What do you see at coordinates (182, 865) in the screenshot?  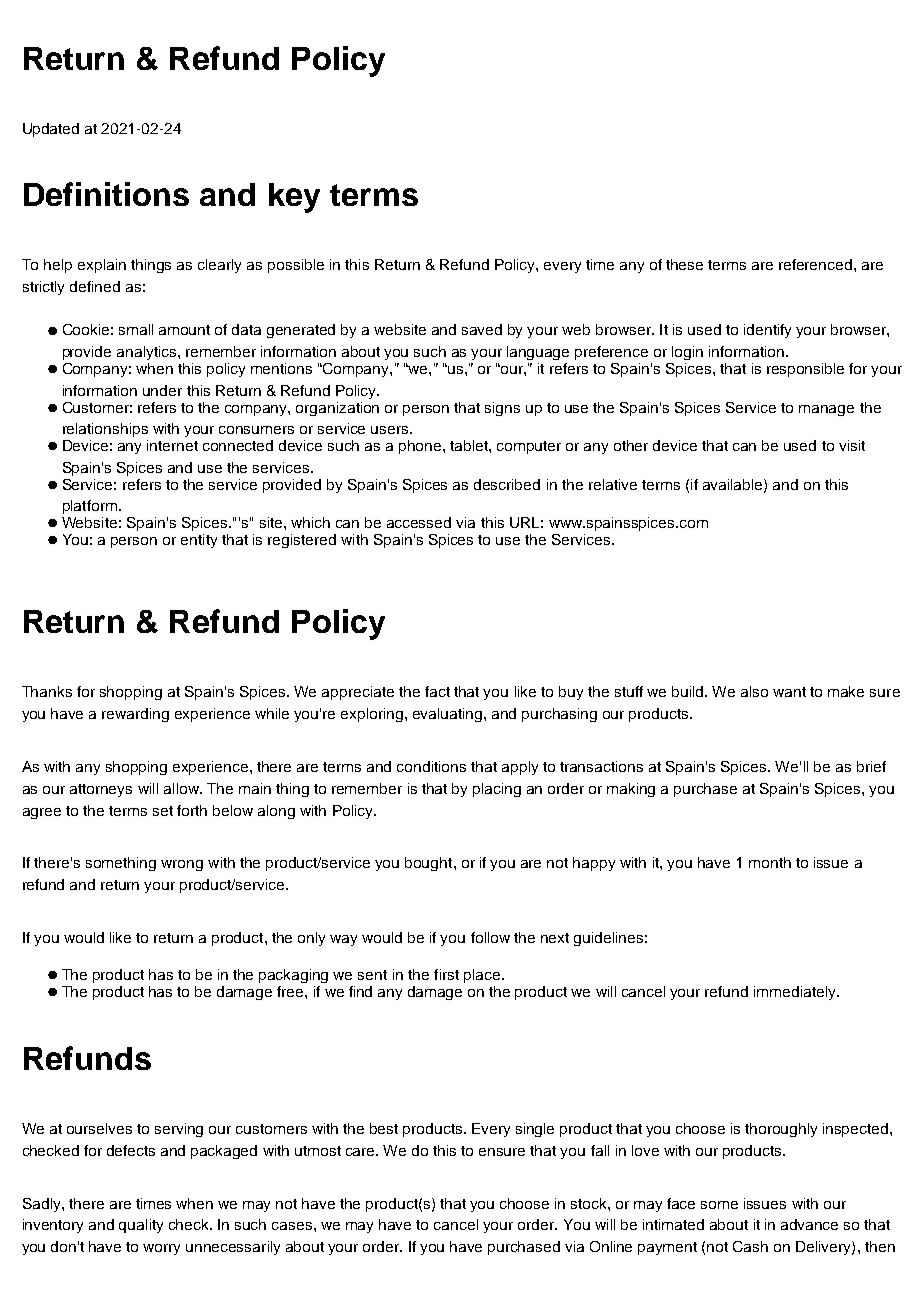 I see `wrong` at bounding box center [182, 865].
